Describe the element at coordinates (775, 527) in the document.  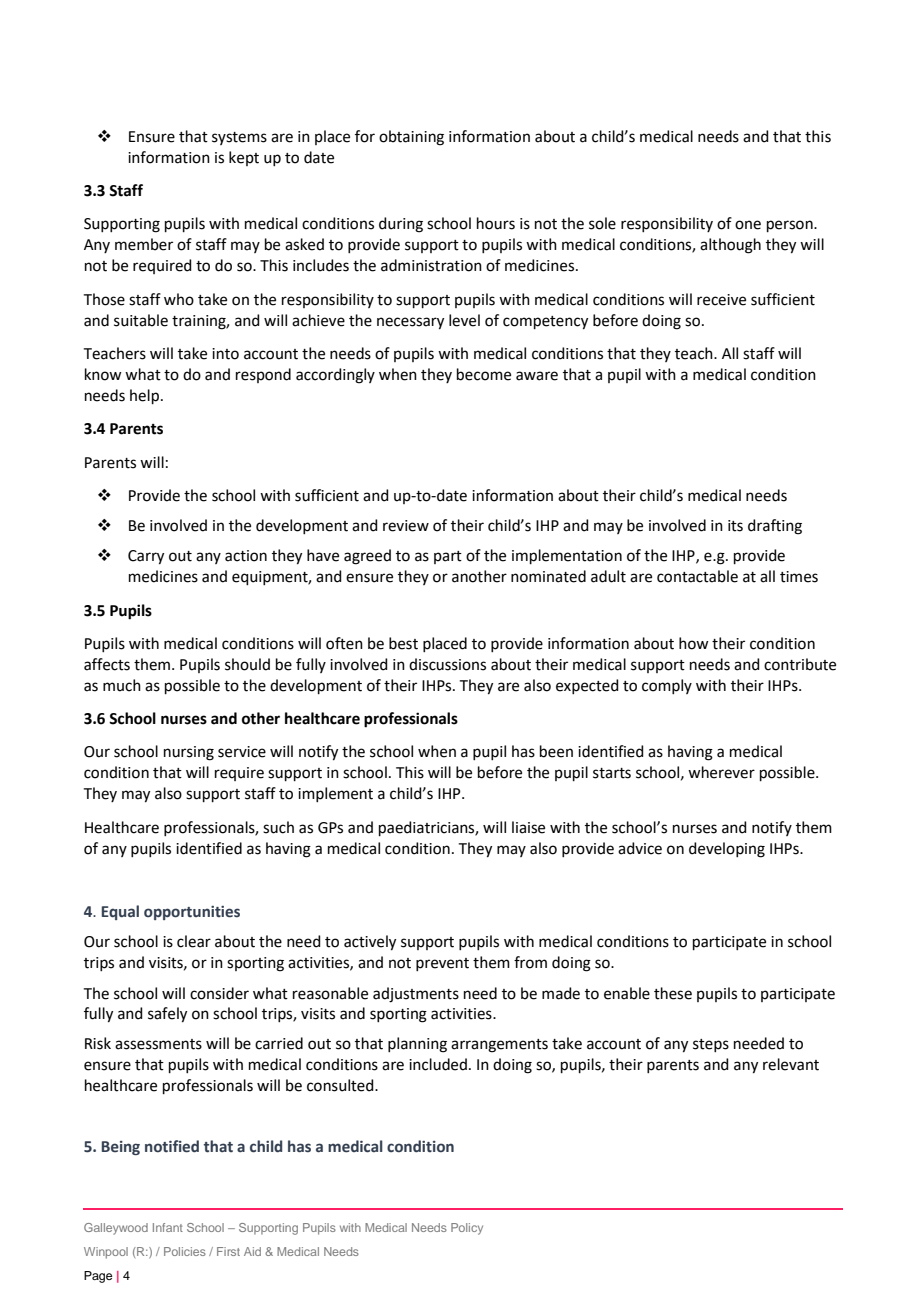
I see `drafting` at that location.
